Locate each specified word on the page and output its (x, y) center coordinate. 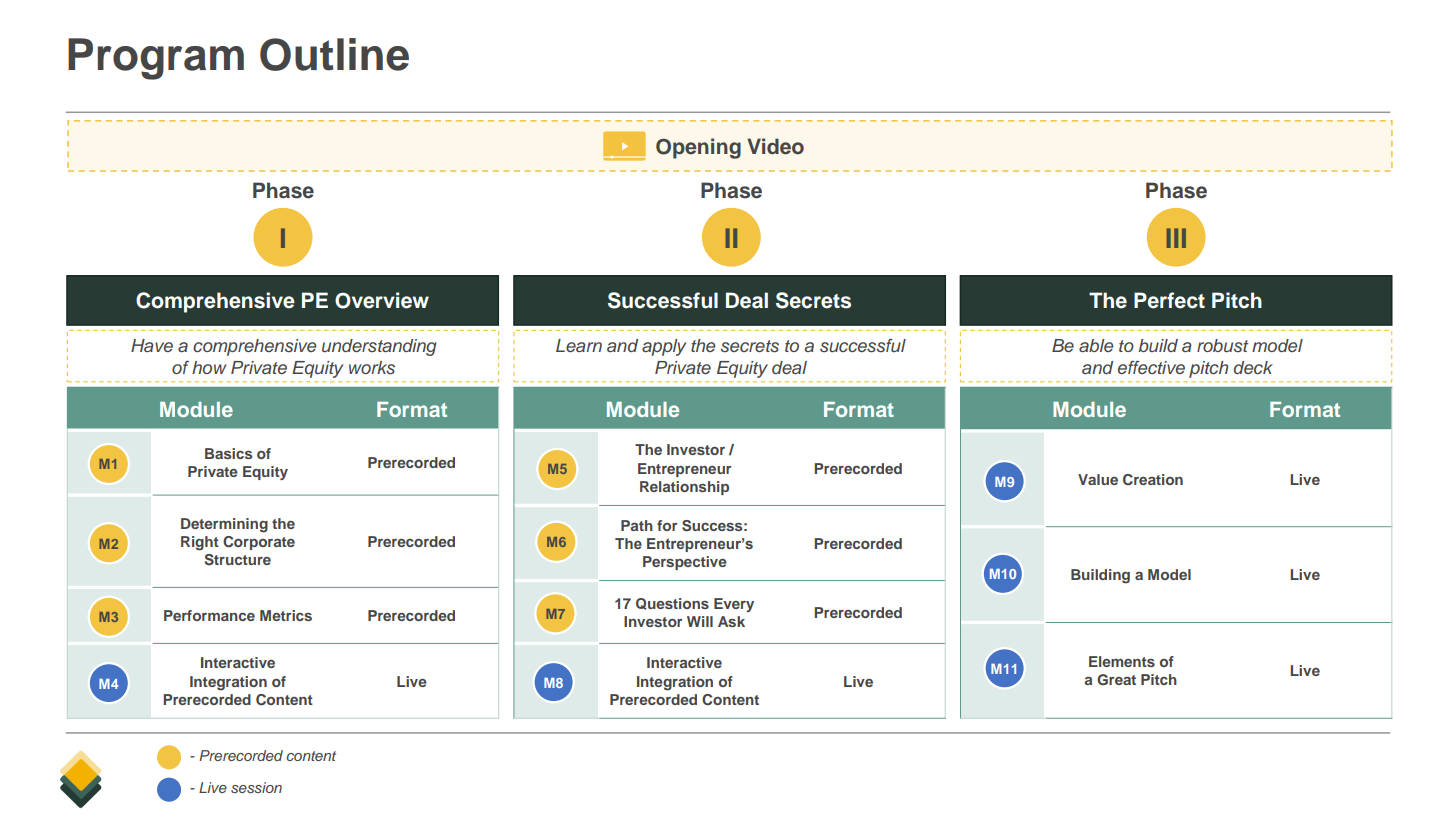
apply (664, 347)
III (1176, 238)
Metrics (286, 615)
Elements (1122, 661)
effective (1151, 367)
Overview (382, 300)
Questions (672, 604)
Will (700, 621)
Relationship (684, 488)
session (256, 787)
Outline (334, 54)
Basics (228, 453)
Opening (698, 148)
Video (775, 146)
